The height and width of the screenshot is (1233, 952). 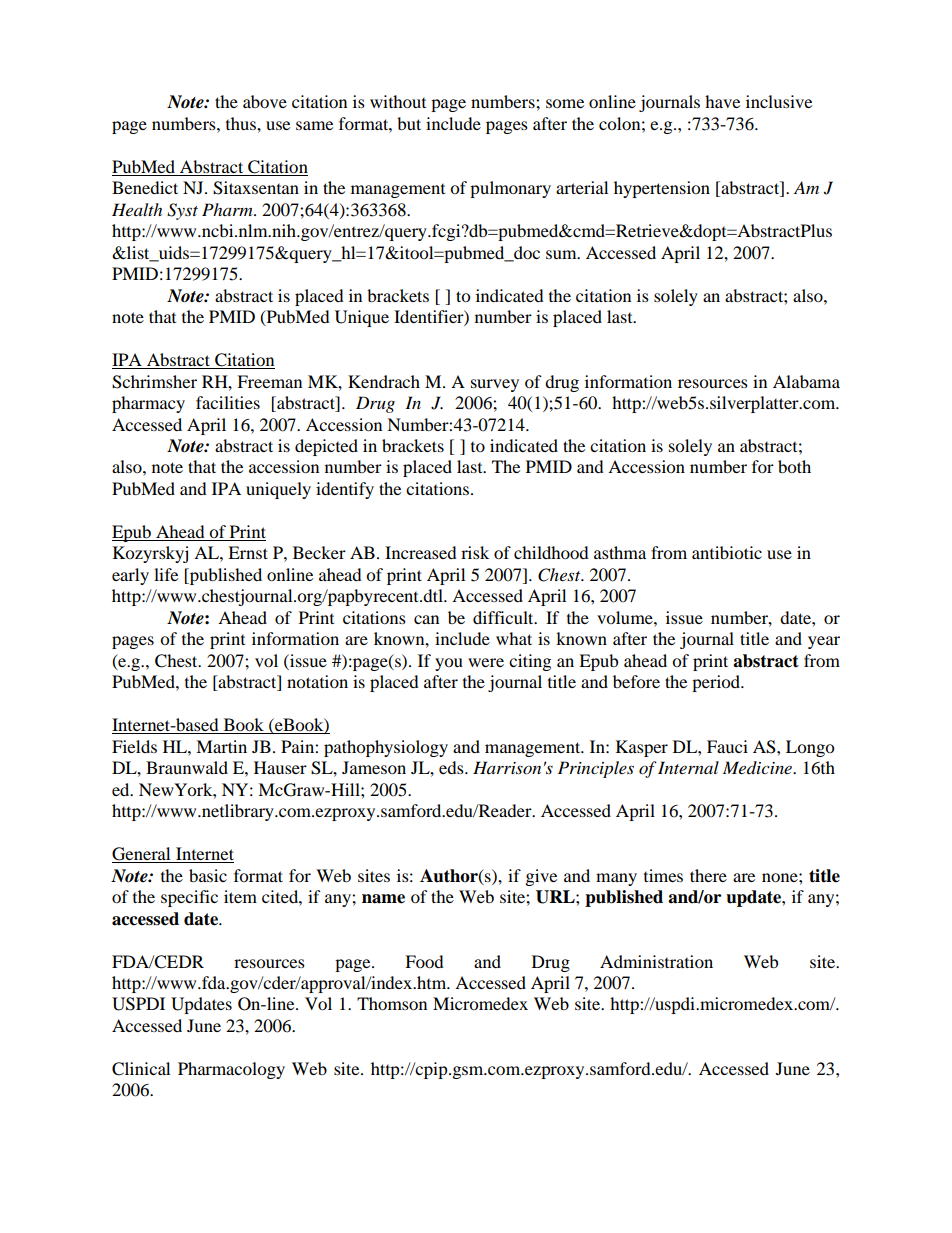 I want to click on survey, so click(x=495, y=385).
